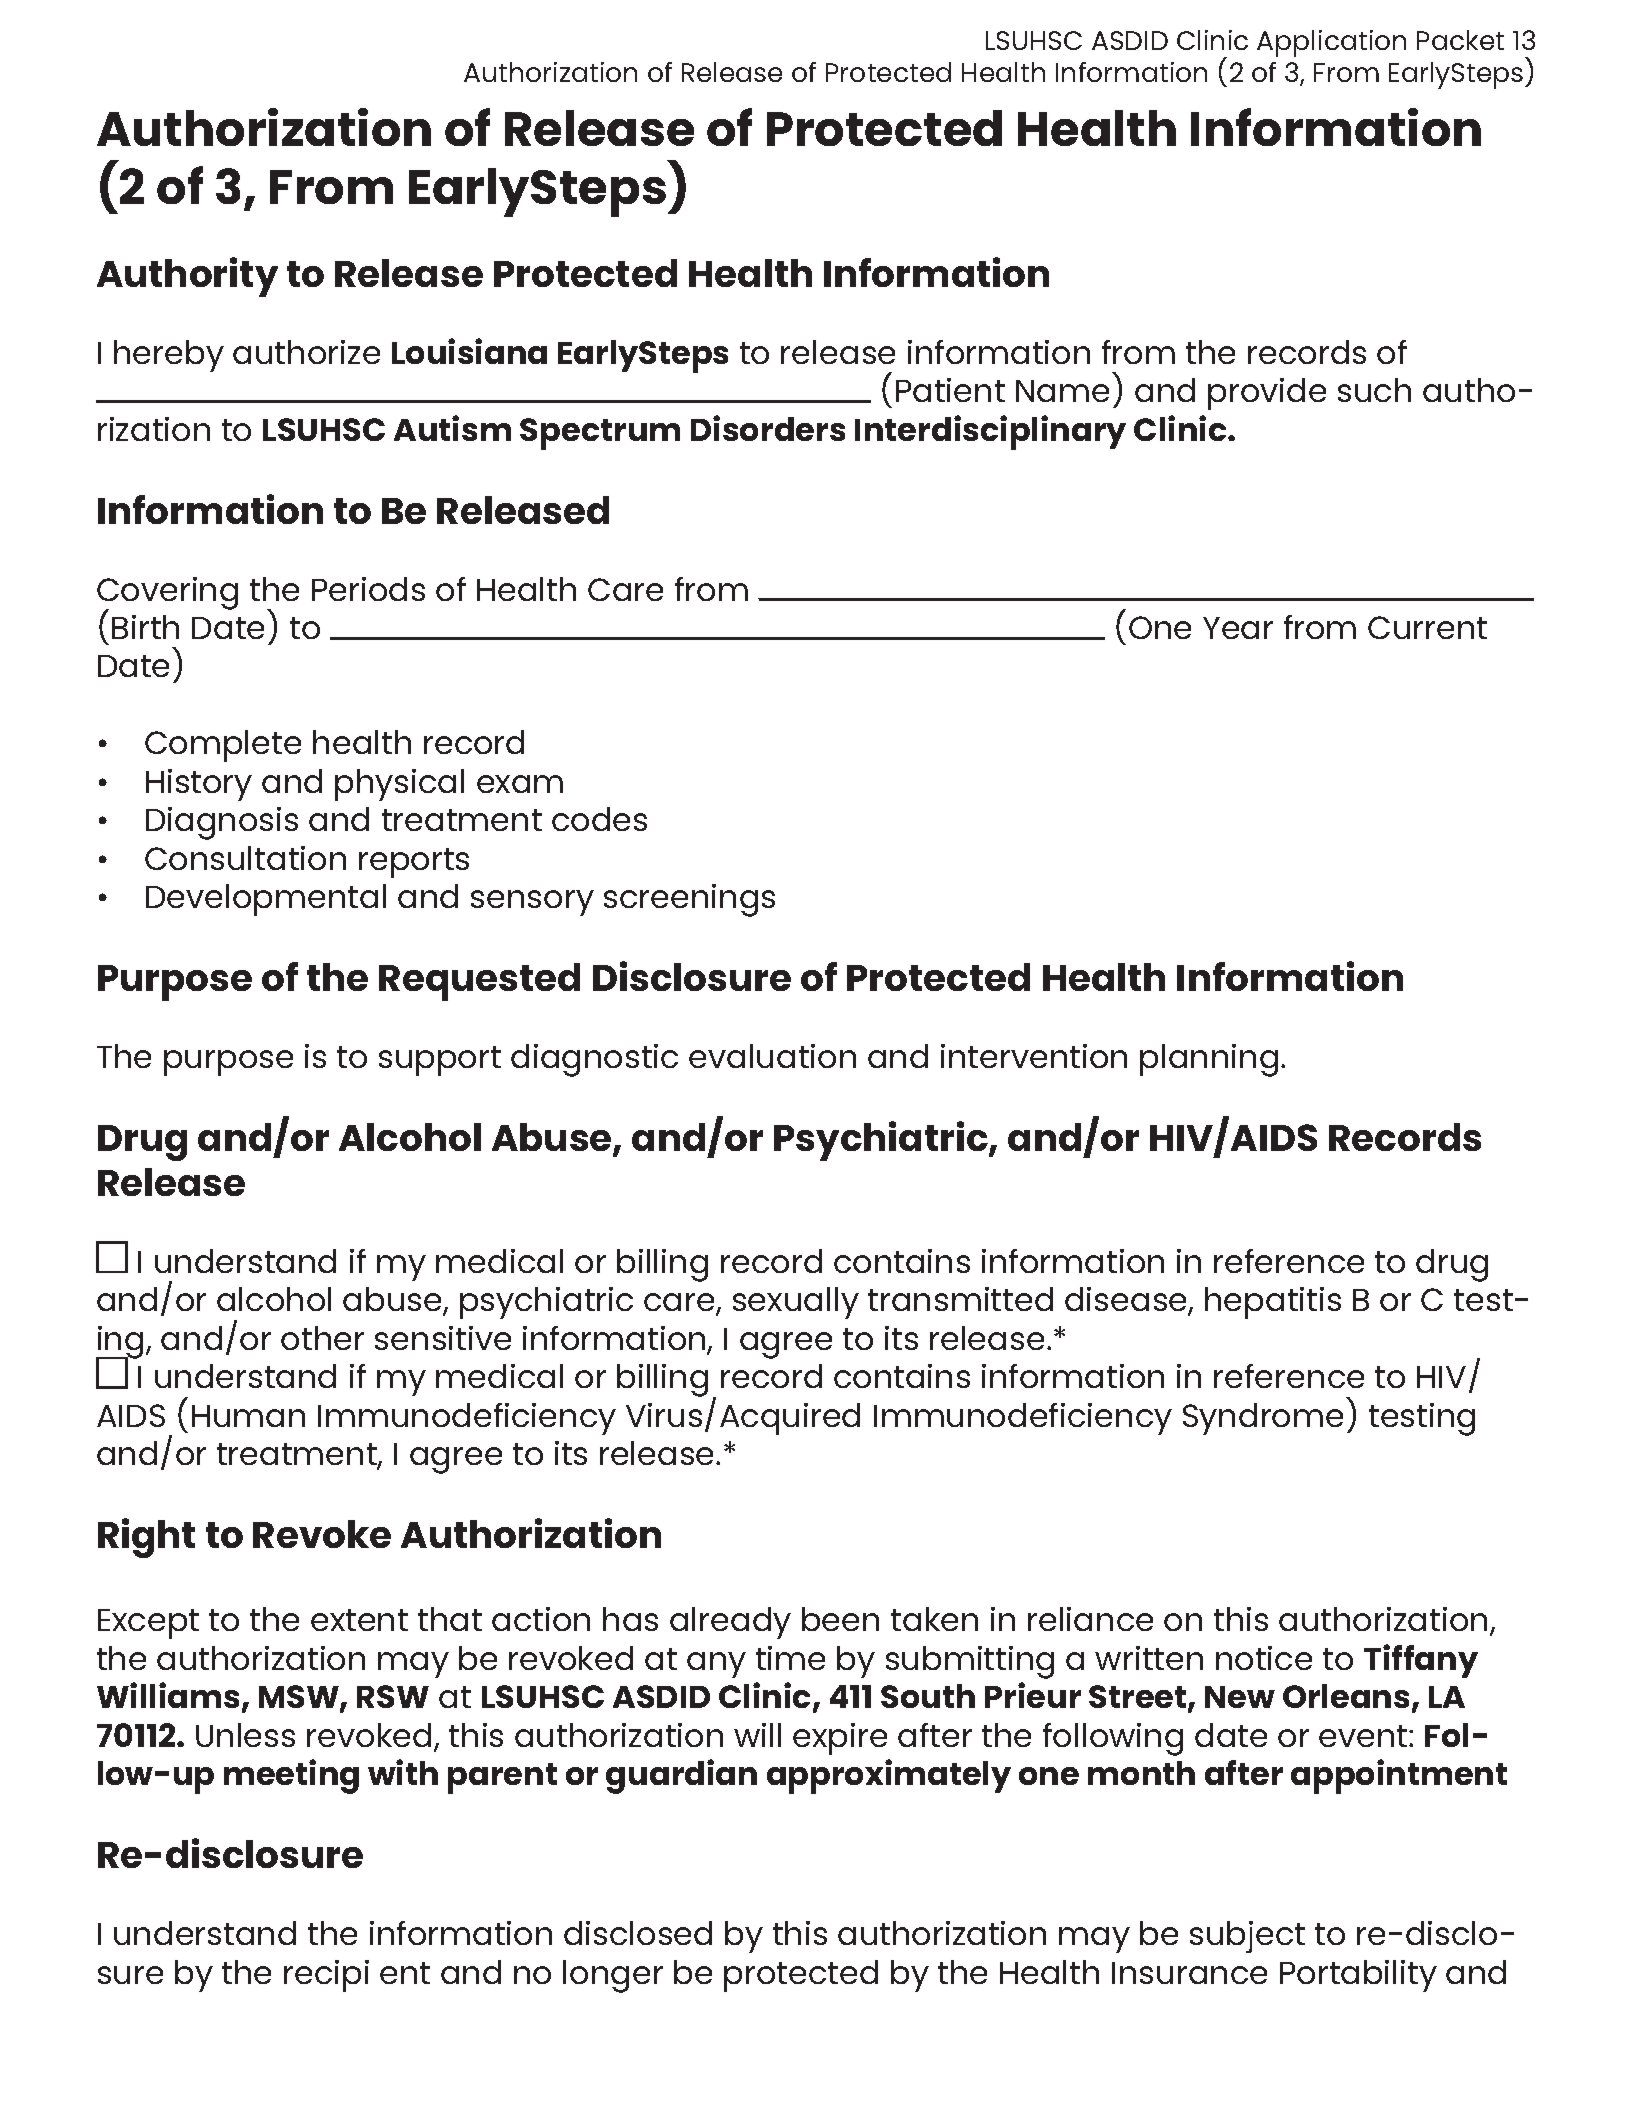  Describe the element at coordinates (1209, 1060) in the screenshot. I see `planning` at that location.
